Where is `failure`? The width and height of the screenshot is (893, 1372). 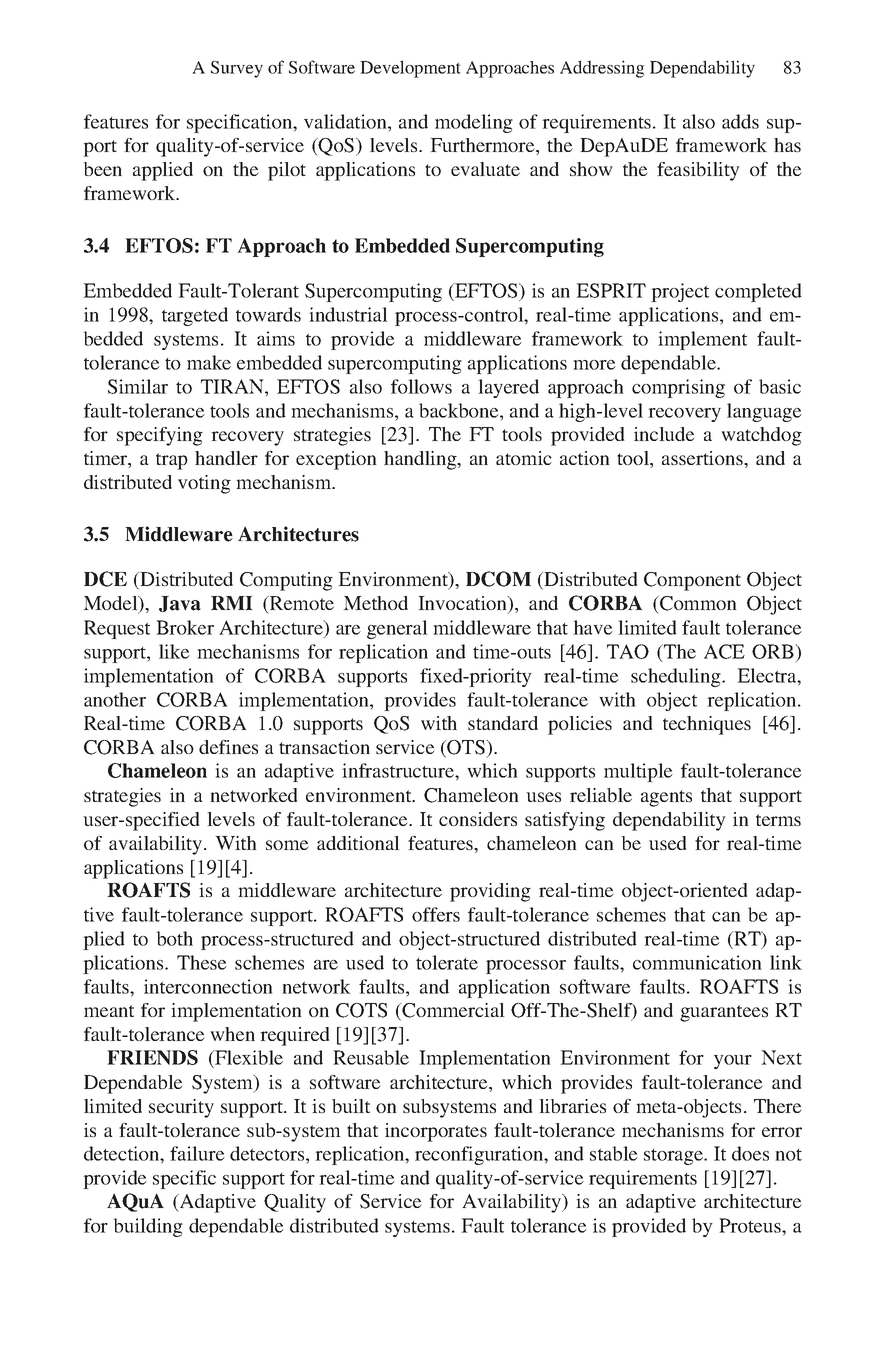
failure is located at coordinates (197, 1153).
